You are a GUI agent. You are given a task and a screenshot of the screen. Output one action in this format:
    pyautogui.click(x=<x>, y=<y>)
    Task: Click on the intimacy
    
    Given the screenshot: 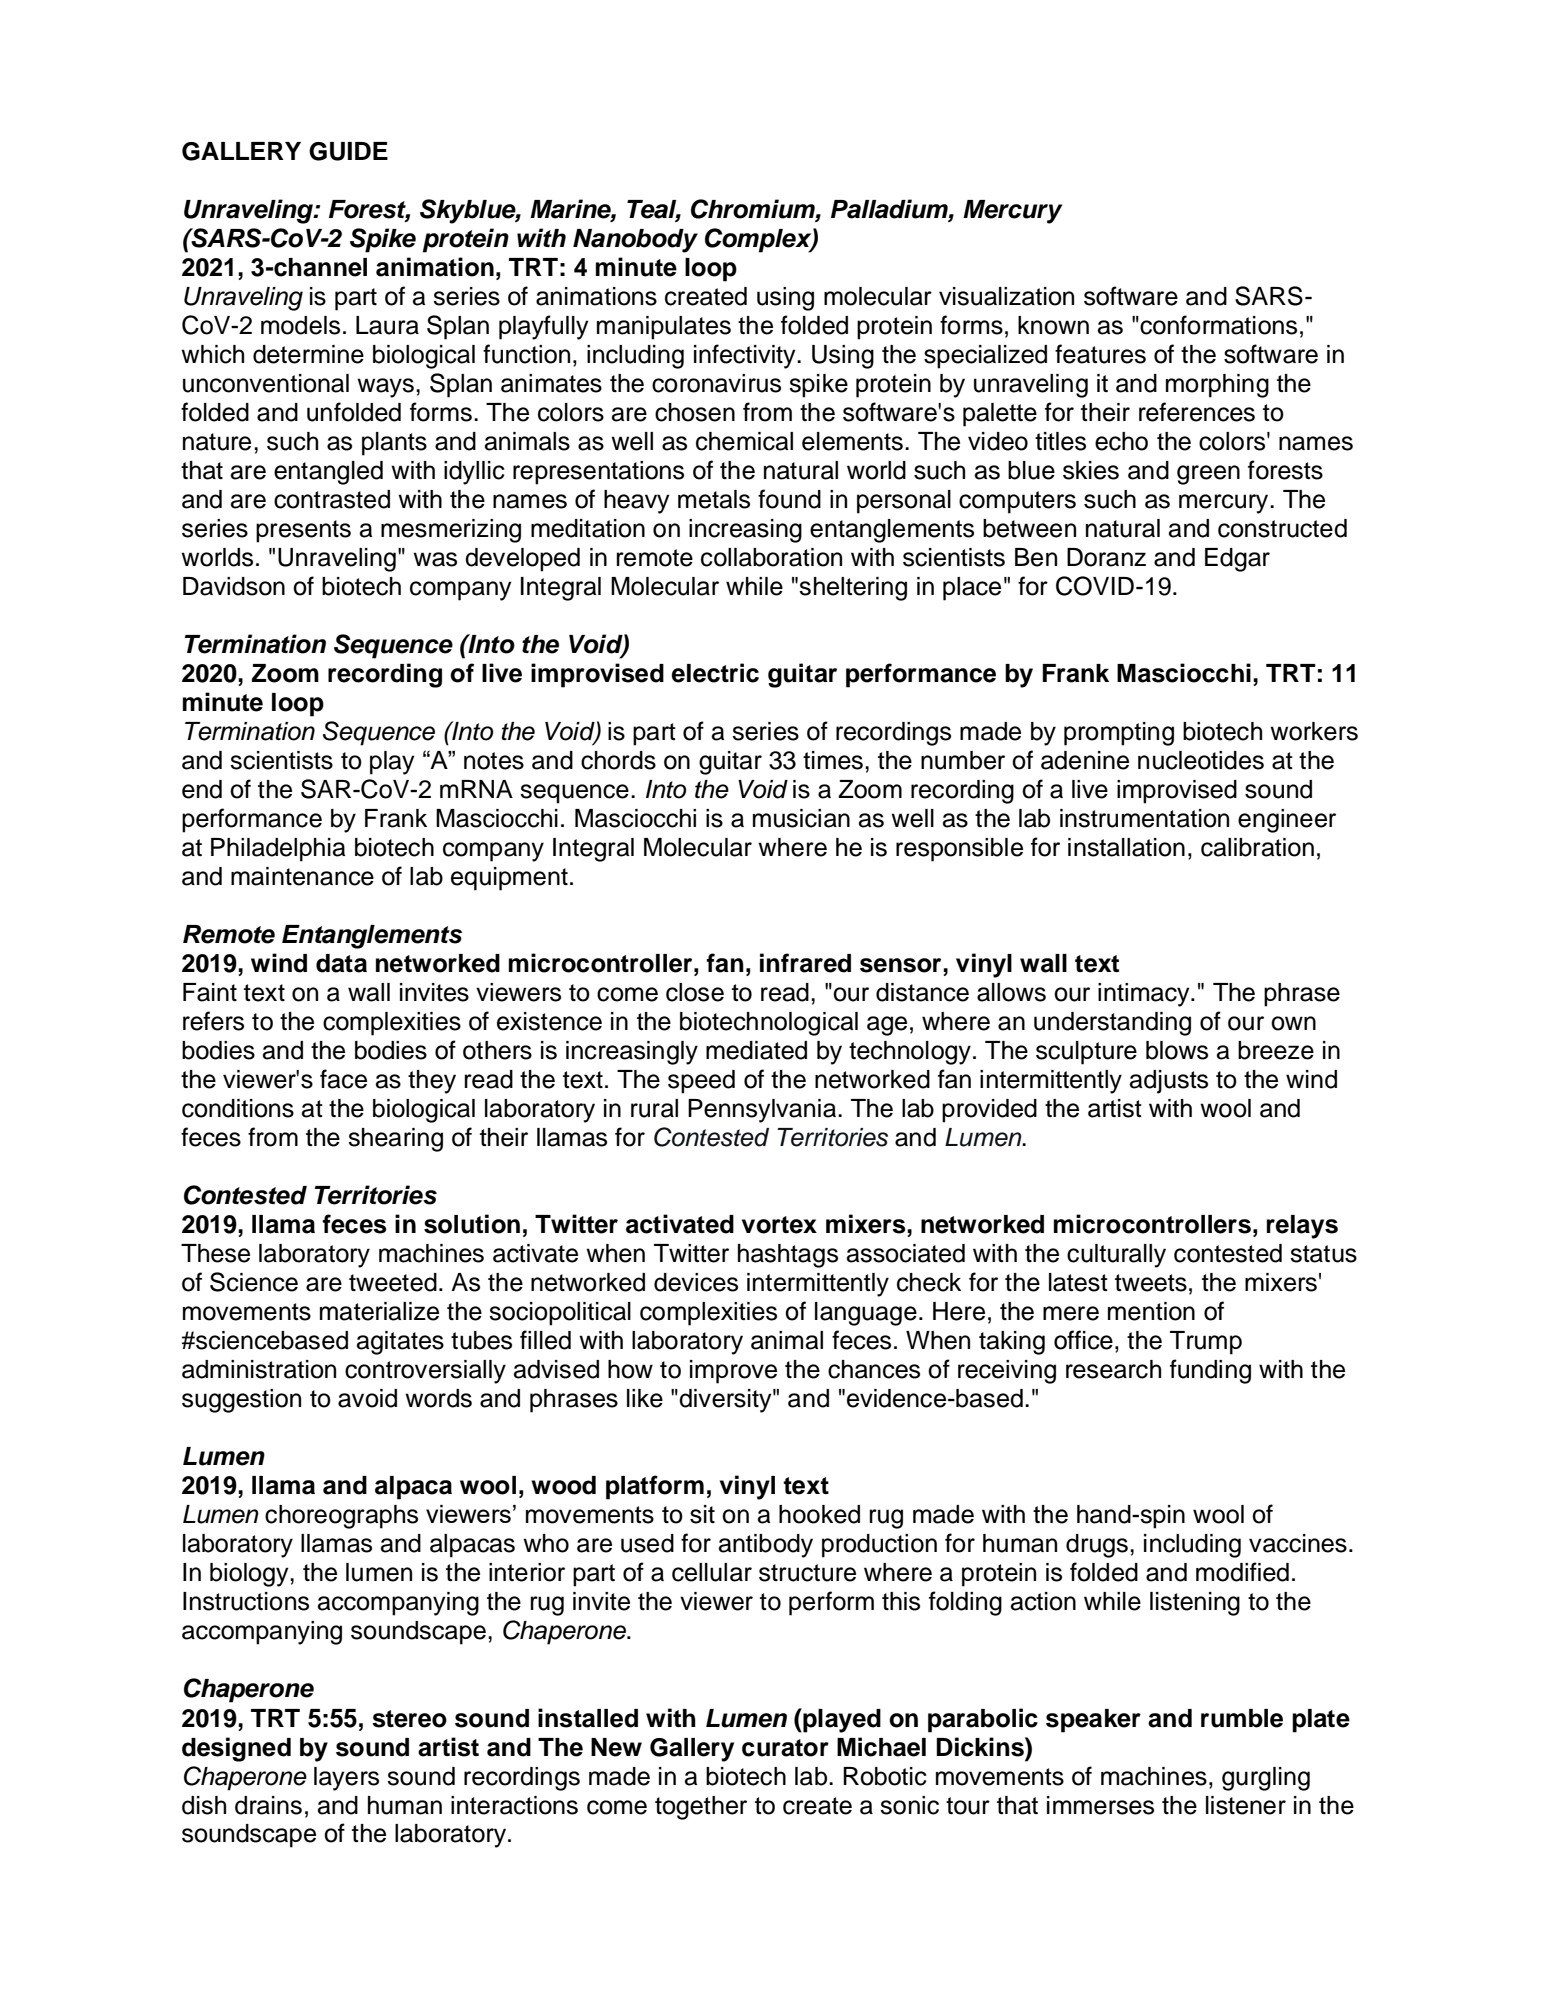 What is the action you would take?
    pyautogui.click(x=1145, y=995)
